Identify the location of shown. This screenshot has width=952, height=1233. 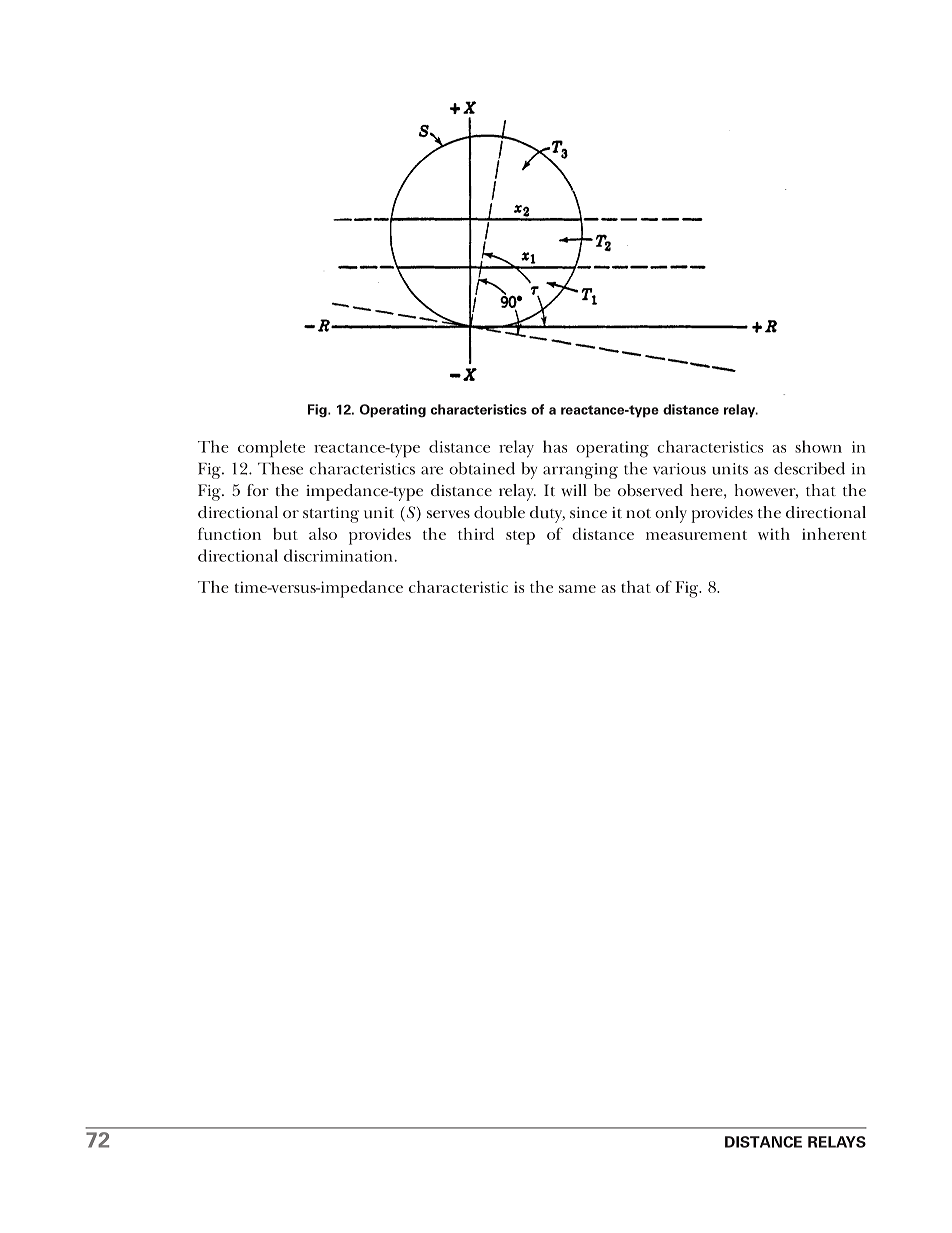
(818, 446).
